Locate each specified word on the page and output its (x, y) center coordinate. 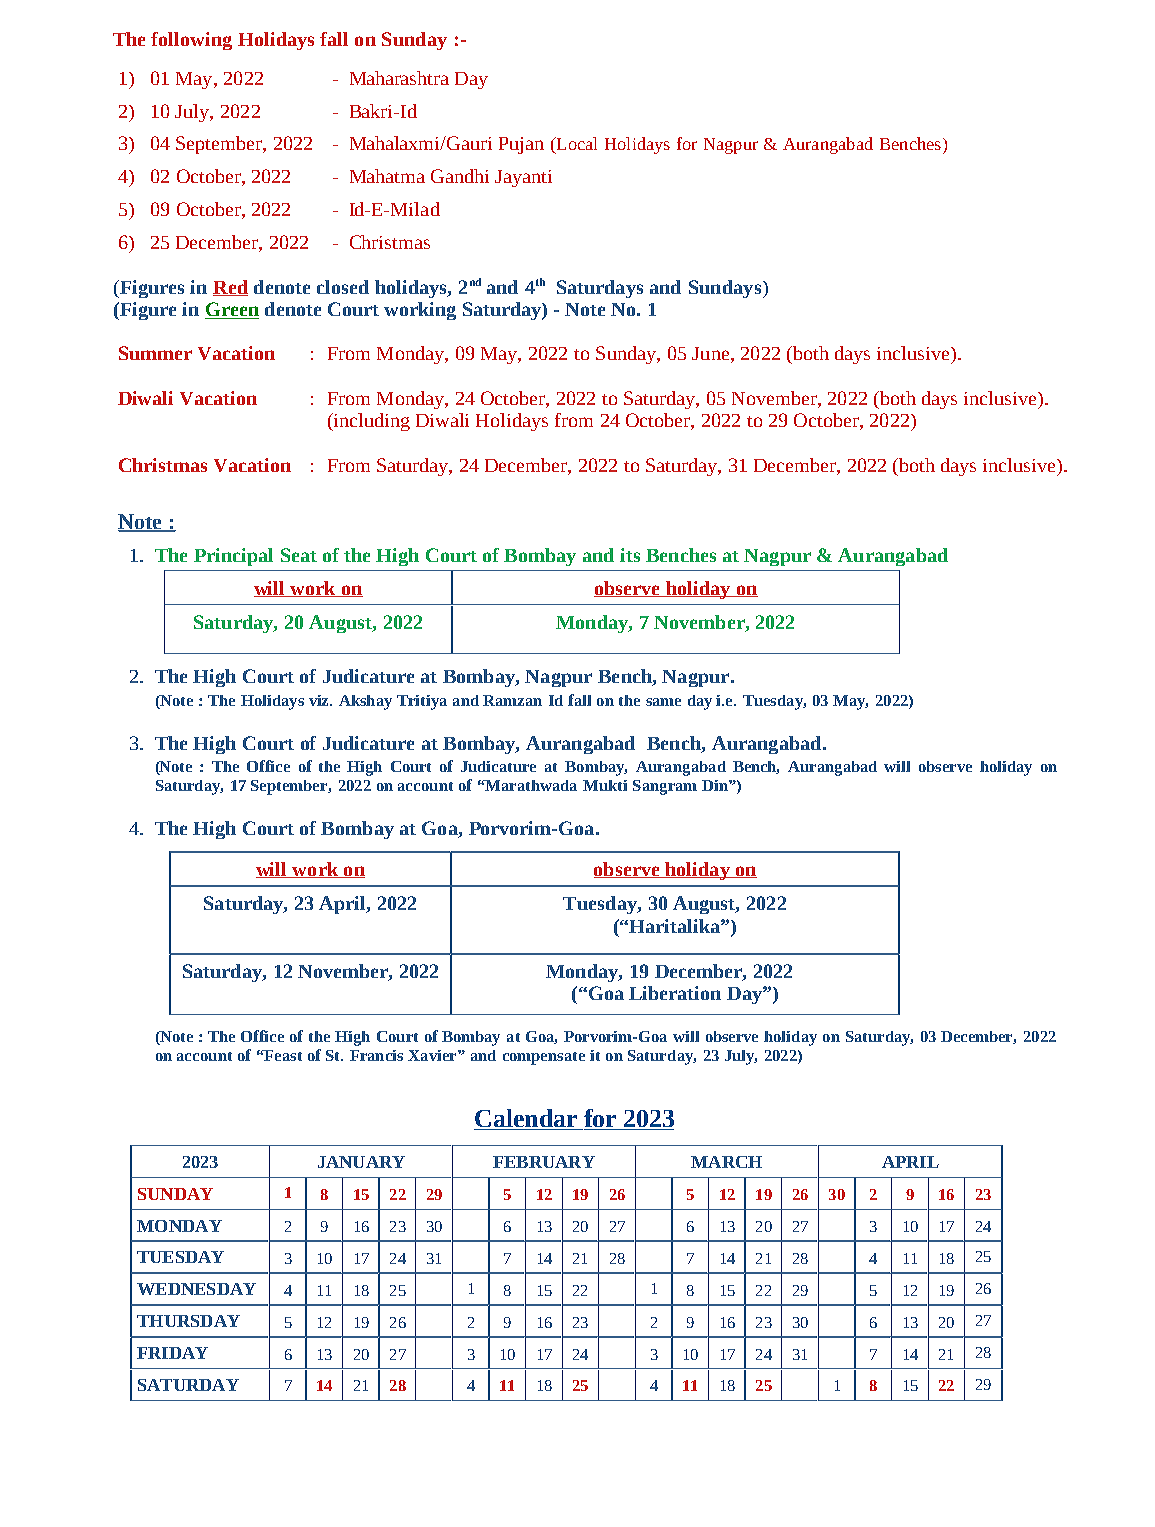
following (191, 41)
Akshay (365, 702)
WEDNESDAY (196, 1289)
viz (320, 700)
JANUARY (361, 1162)
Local (575, 145)
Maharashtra (399, 78)
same (663, 702)
